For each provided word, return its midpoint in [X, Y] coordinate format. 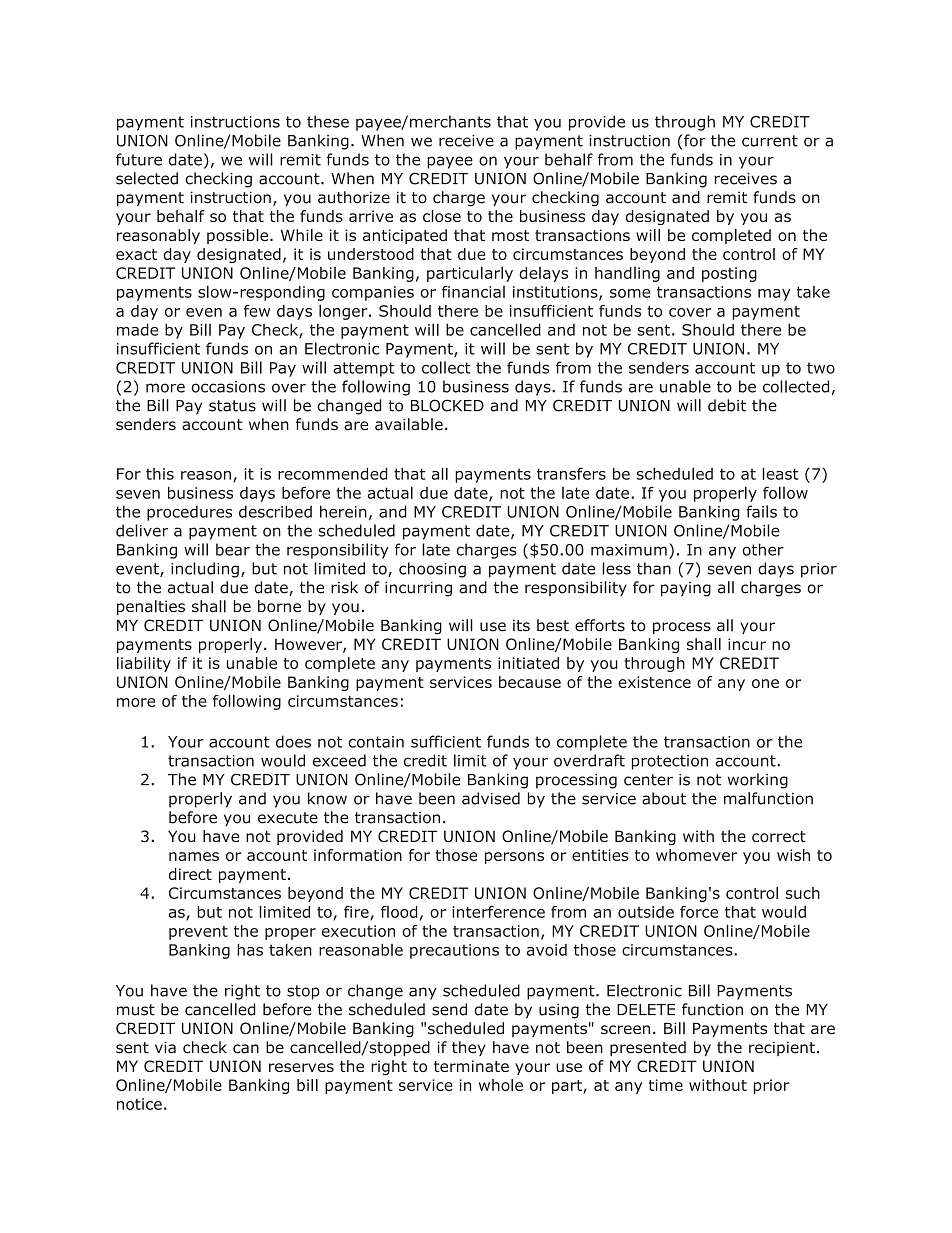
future [139, 159]
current [770, 141]
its [521, 625]
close [442, 216]
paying [686, 589]
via [165, 1047]
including [205, 570]
